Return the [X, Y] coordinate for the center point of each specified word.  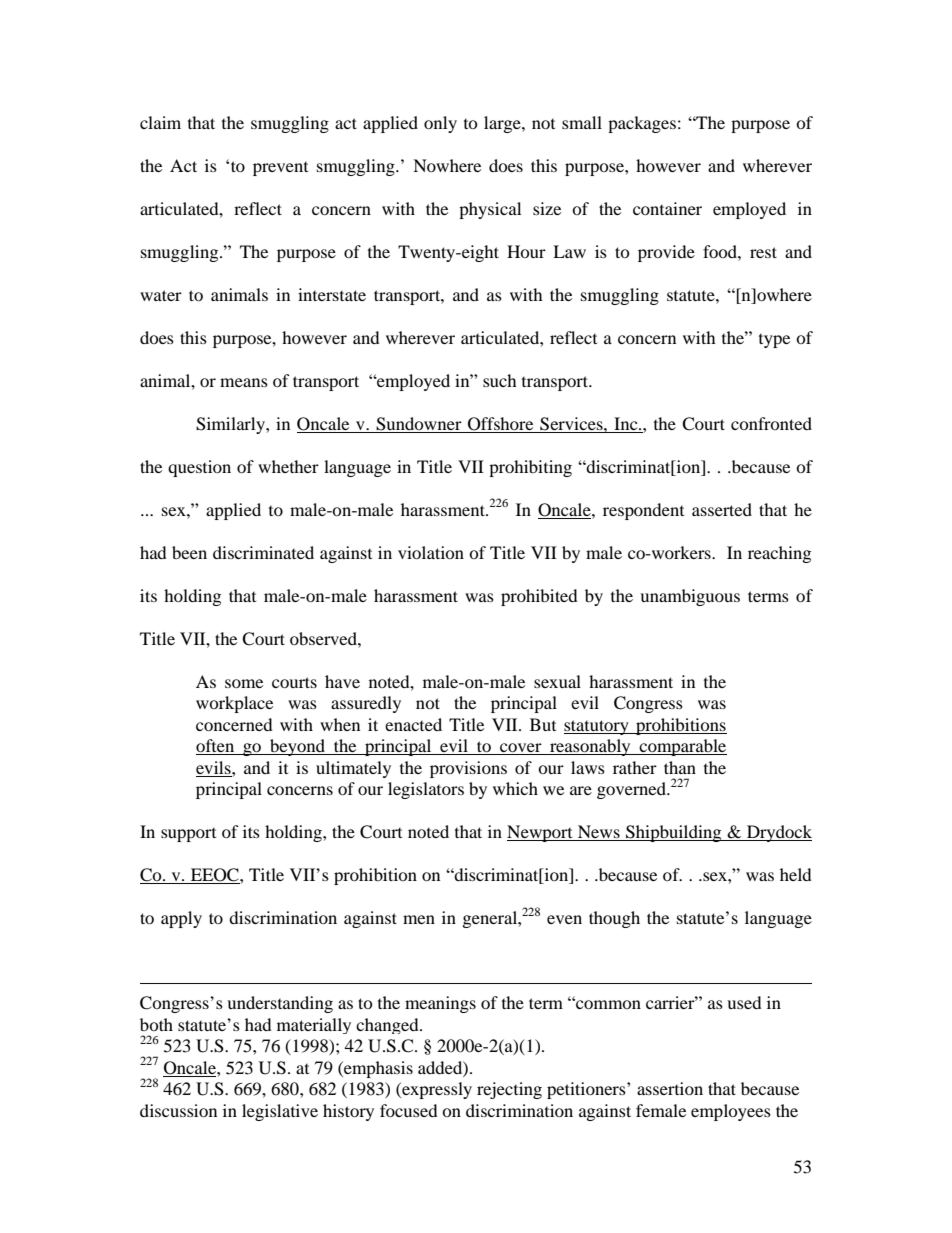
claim [160, 122]
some [244, 683]
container [667, 208]
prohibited [539, 597]
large [503, 124]
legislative [280, 1112]
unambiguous [690, 597]
